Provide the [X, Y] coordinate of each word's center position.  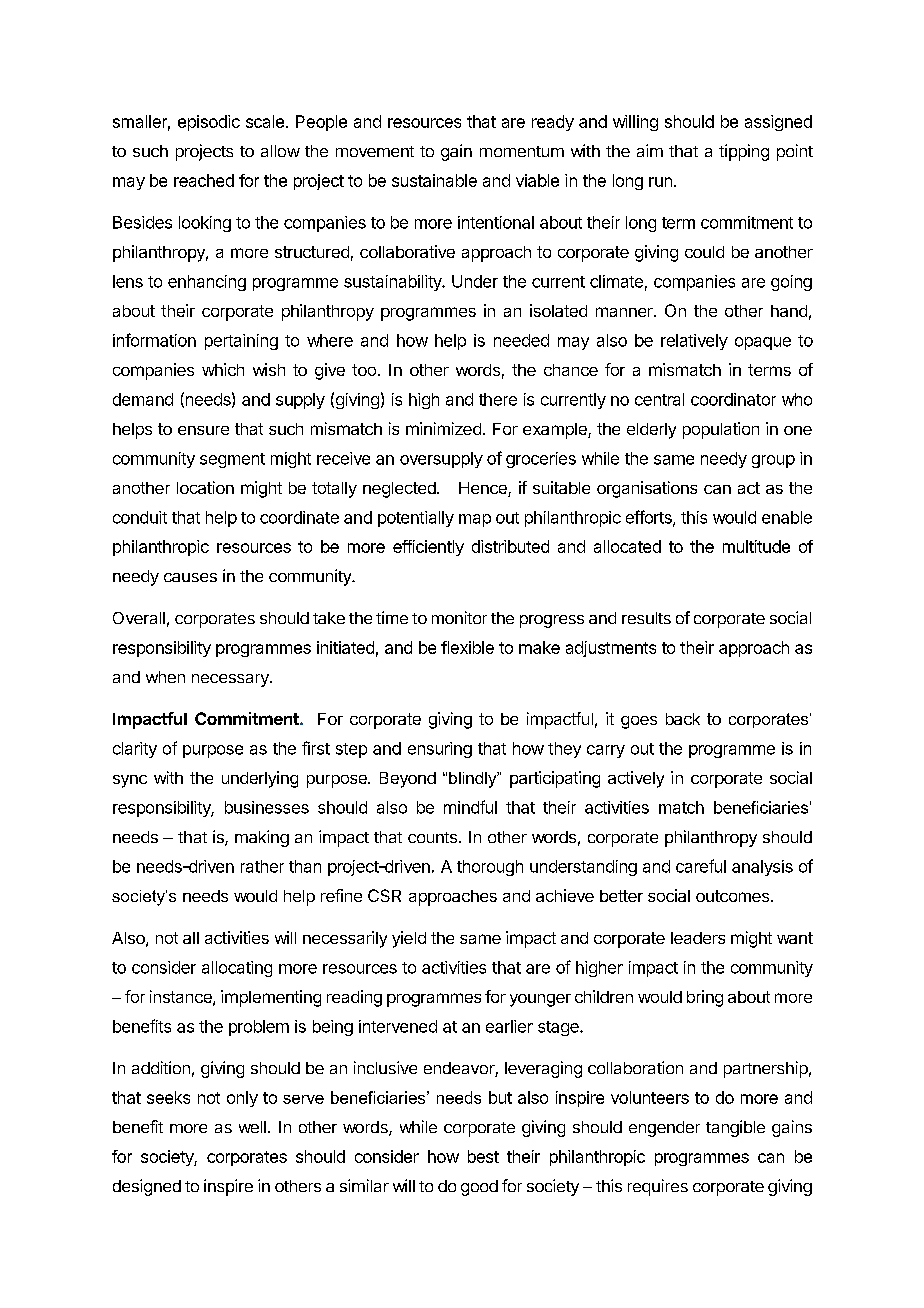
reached [204, 180]
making [262, 838]
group [773, 461]
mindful [470, 807]
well [252, 1127]
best [483, 1156]
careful [701, 866]
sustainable [434, 180]
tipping [744, 152]
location [205, 487]
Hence [484, 489]
